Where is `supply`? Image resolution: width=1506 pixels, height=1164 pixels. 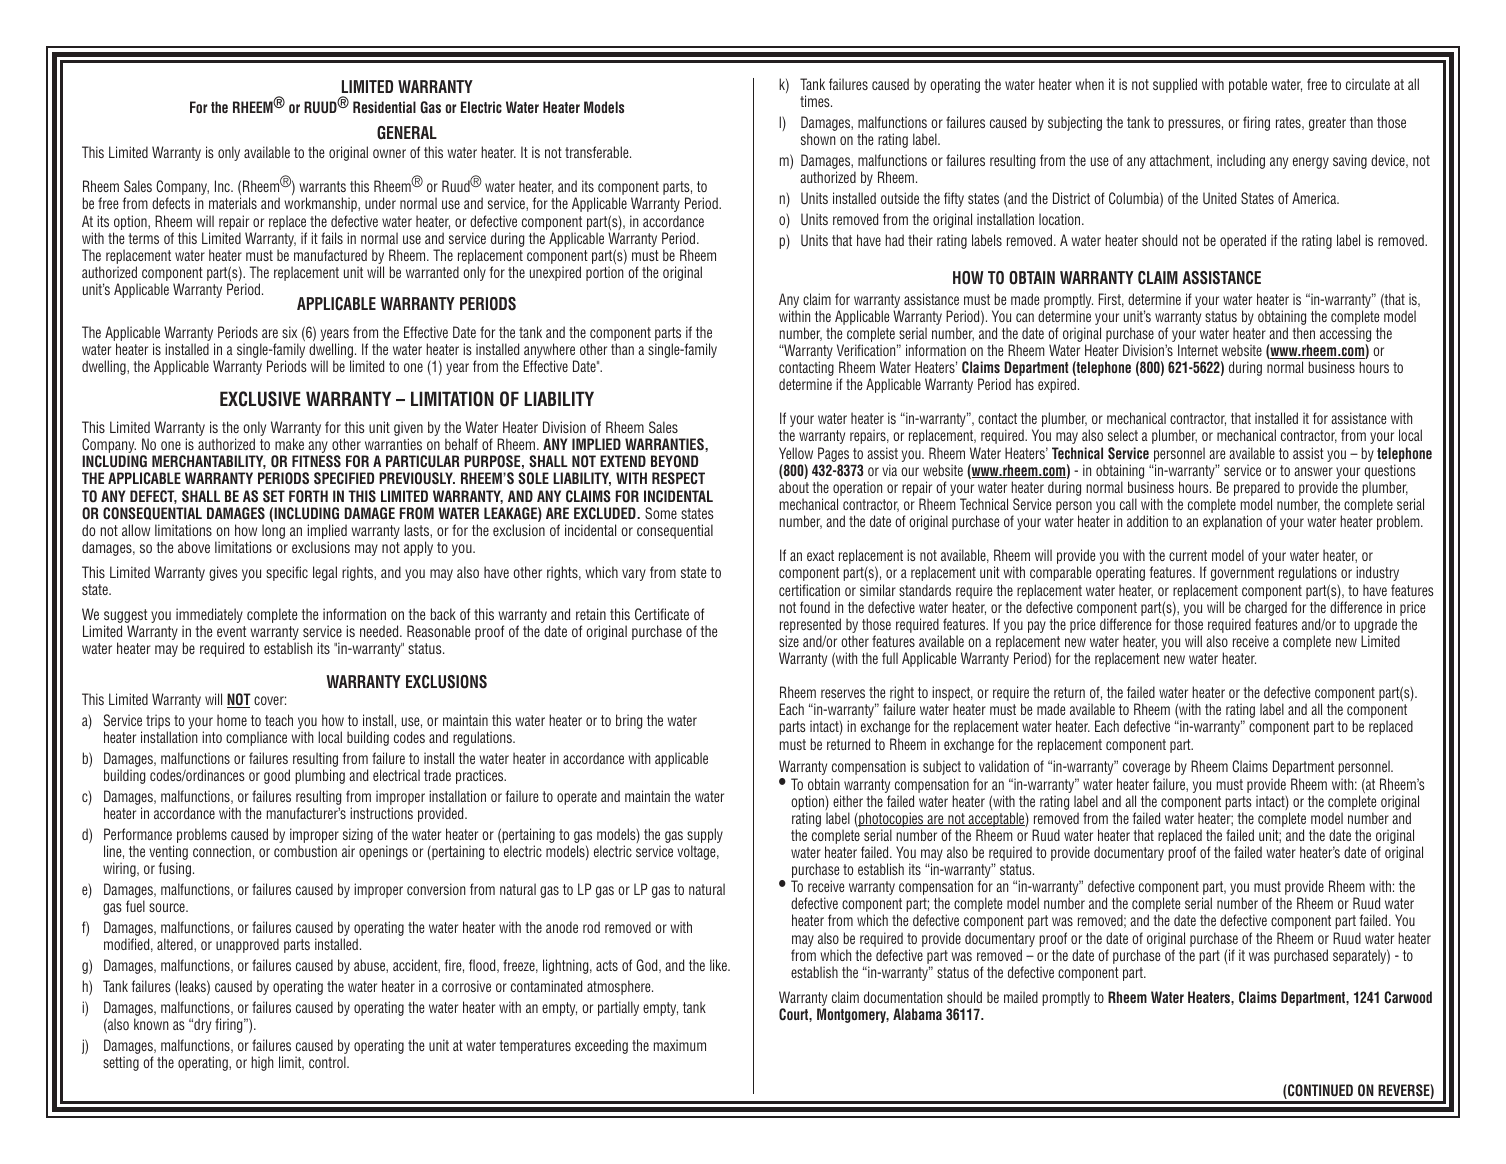 supply is located at coordinates (705, 837).
